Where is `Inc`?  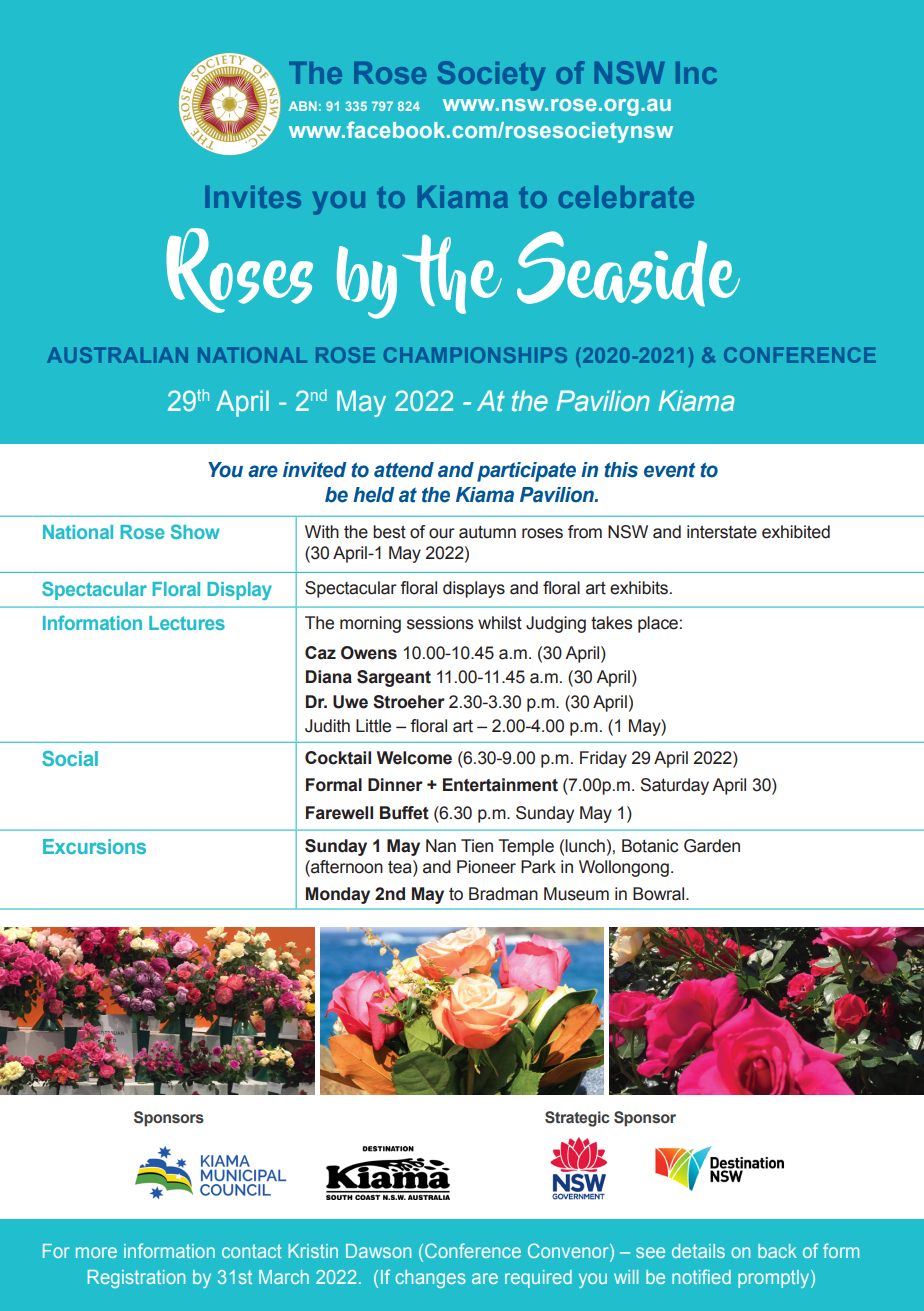 Inc is located at coordinates (696, 73).
